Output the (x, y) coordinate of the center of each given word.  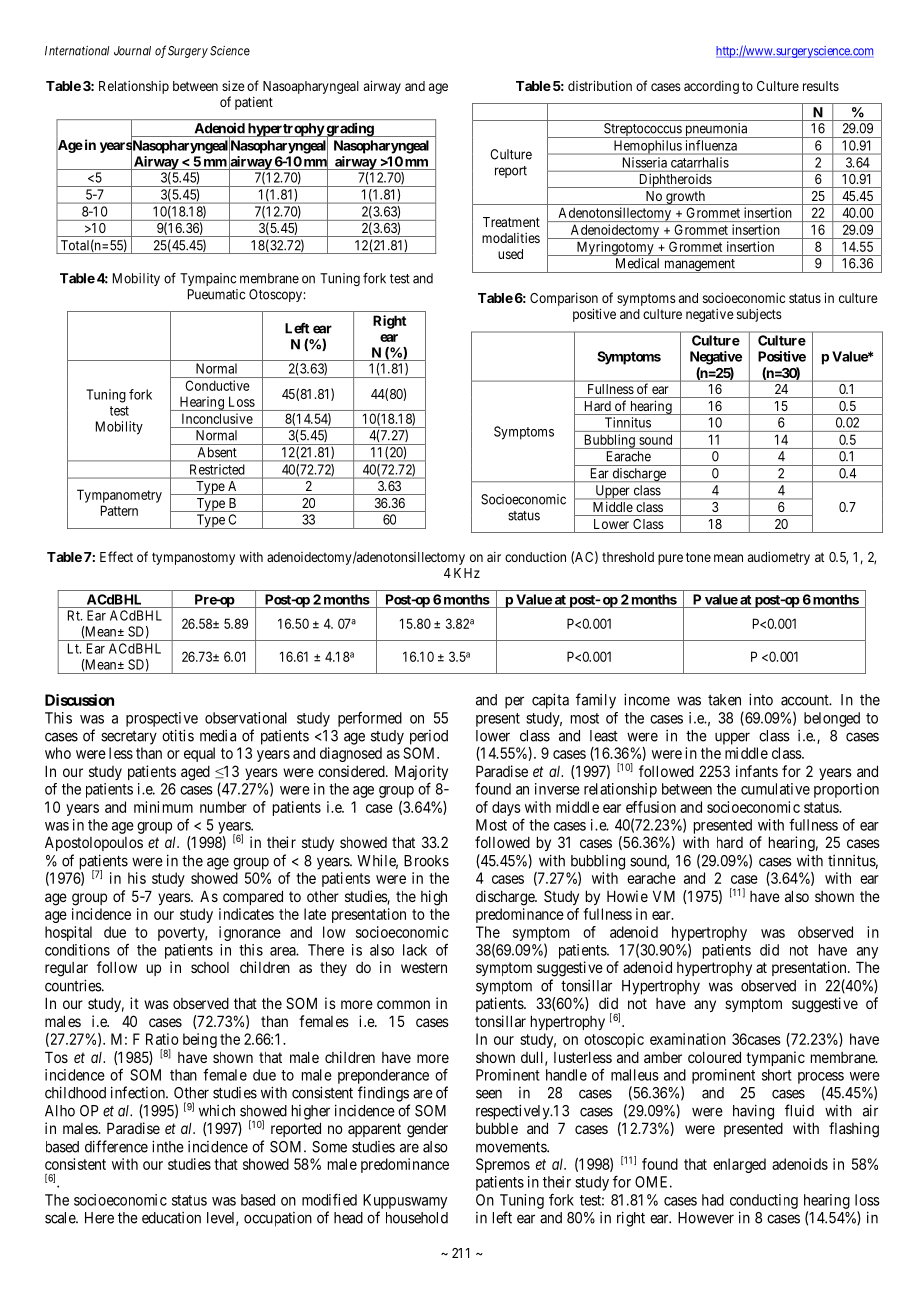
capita (550, 701)
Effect (116, 556)
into (761, 699)
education (171, 1218)
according (711, 87)
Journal (132, 51)
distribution (600, 85)
